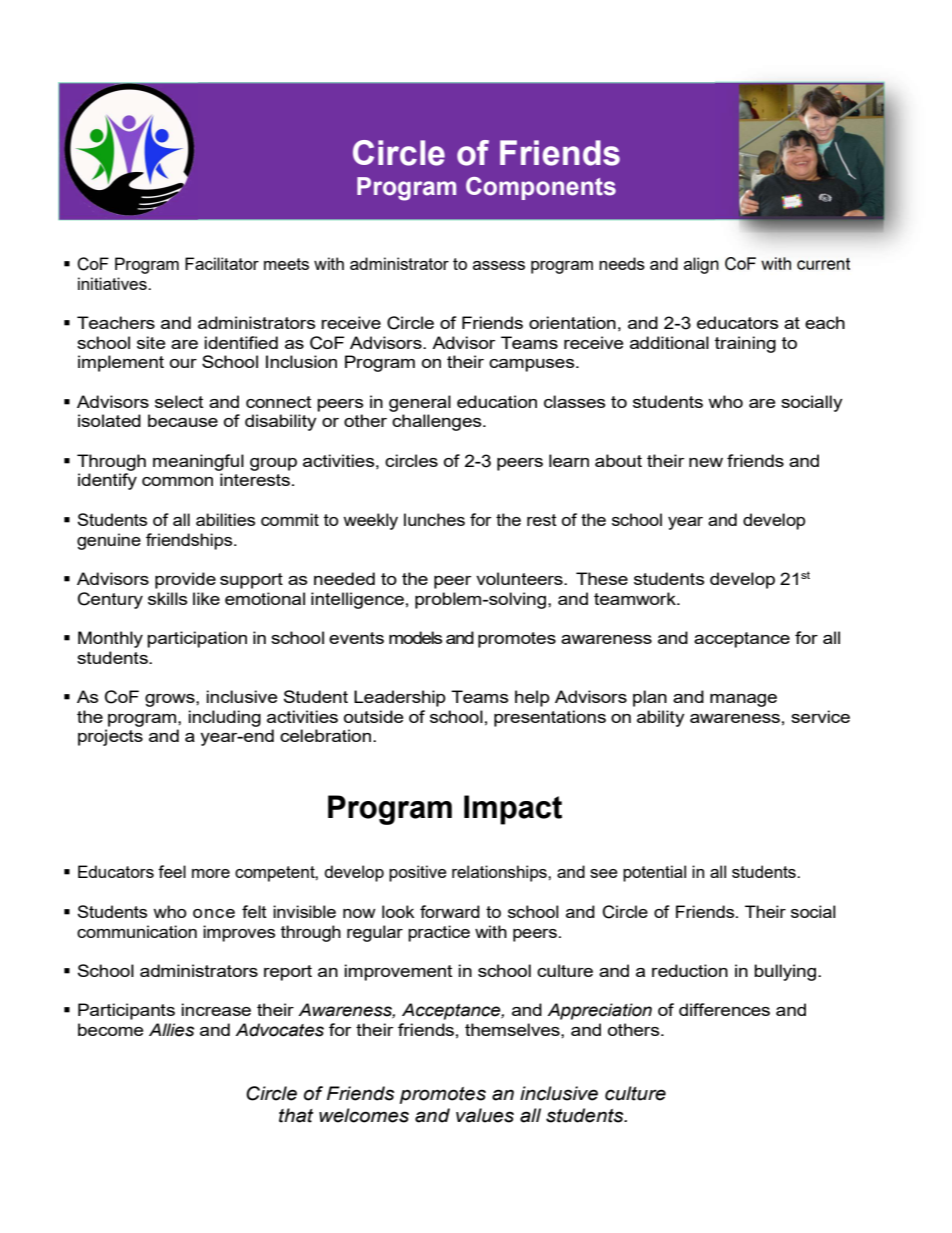  What do you see at coordinates (438, 422) in the image?
I see `challenges` at bounding box center [438, 422].
